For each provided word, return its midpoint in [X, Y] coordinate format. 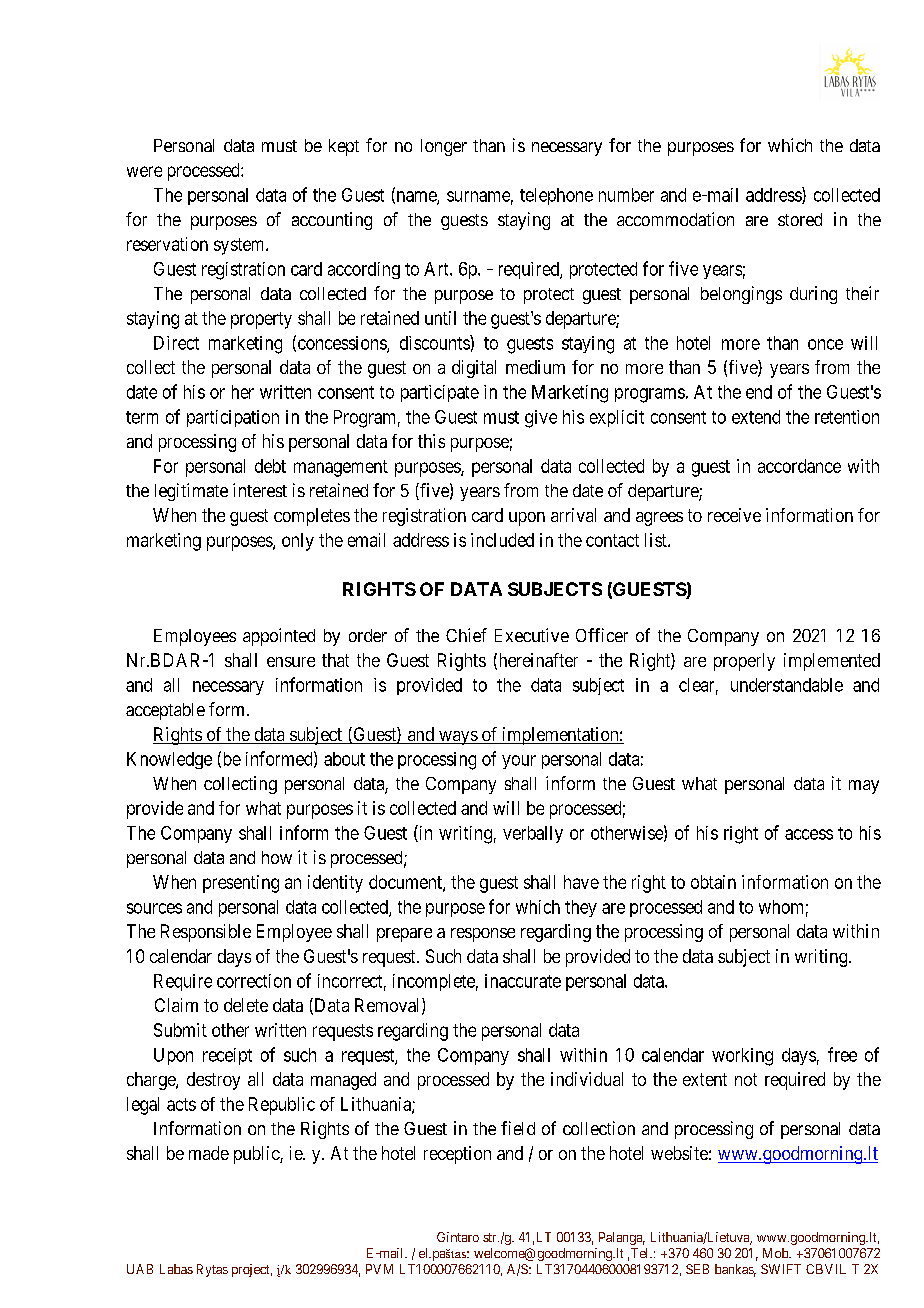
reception [457, 1155]
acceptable [165, 711]
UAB [140, 1269]
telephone [556, 196]
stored [800, 219]
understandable [787, 685]
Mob [776, 1253]
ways [458, 738]
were [144, 171]
